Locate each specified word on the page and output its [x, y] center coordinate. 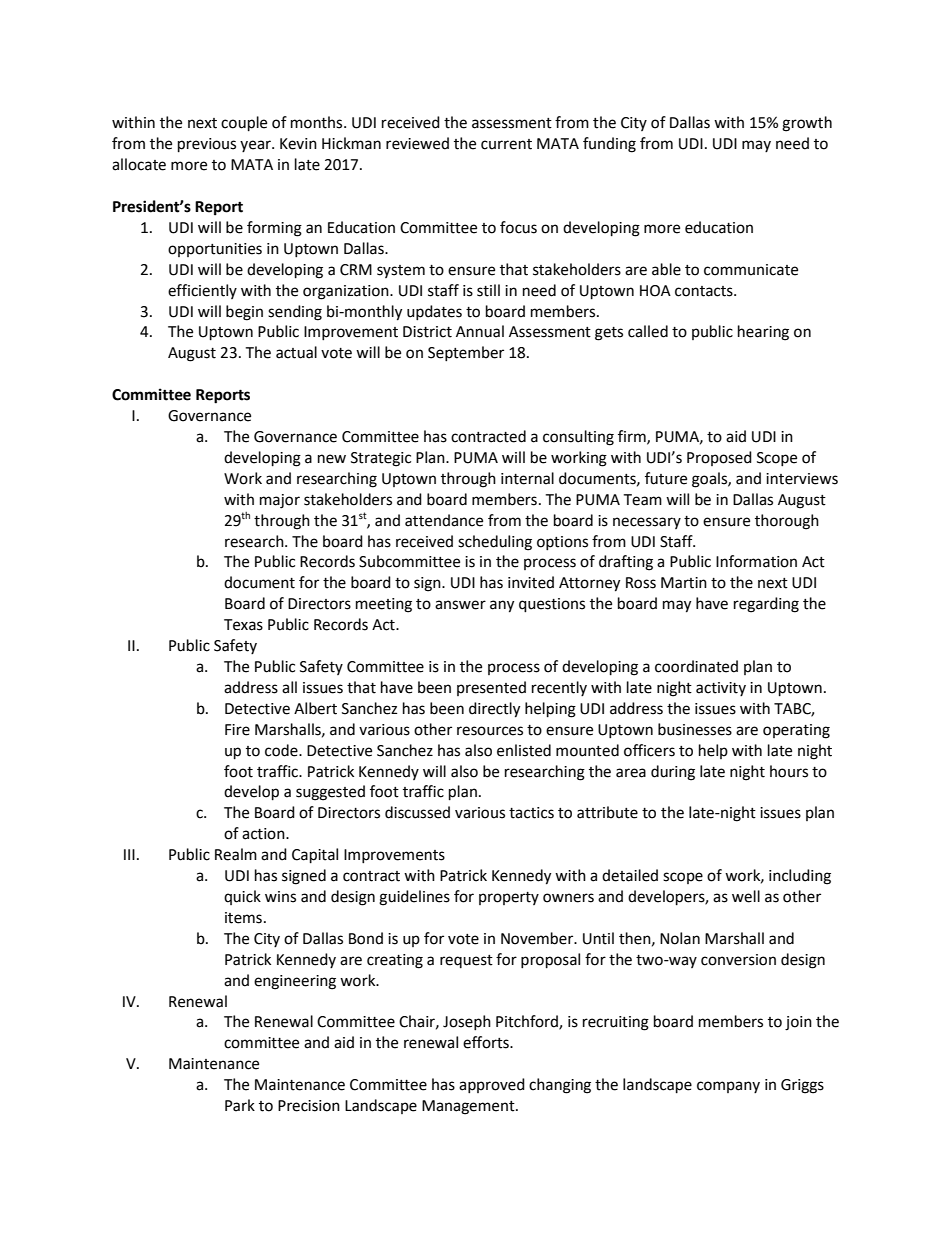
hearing [763, 333]
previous [207, 145]
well [746, 896]
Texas [243, 625]
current [506, 144]
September [466, 353]
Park [240, 1105]
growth [807, 124]
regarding [766, 605]
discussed [417, 812]
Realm [236, 854]
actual [296, 352]
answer [460, 605]
